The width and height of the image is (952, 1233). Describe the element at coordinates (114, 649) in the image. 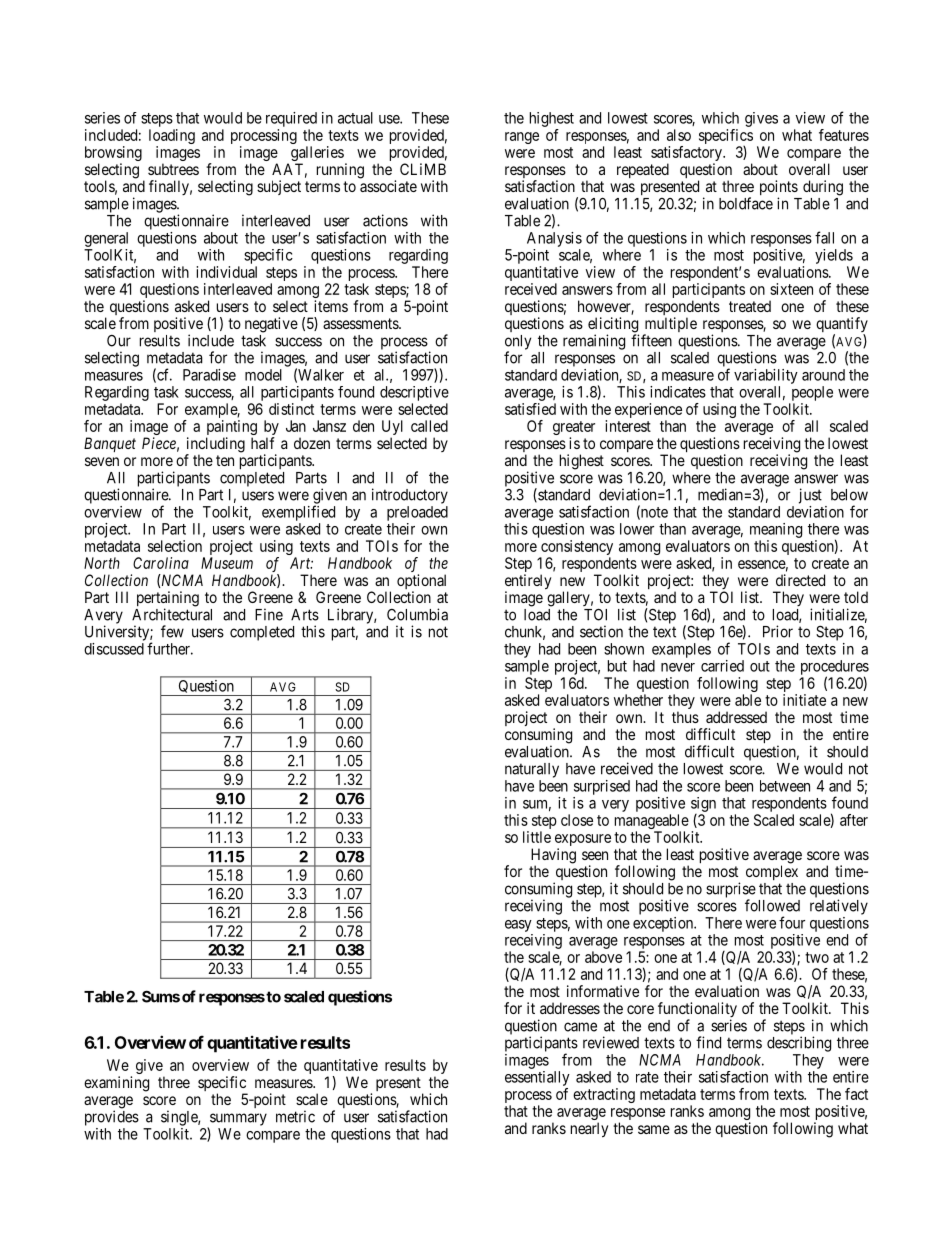

I see `discussed` at that location.
